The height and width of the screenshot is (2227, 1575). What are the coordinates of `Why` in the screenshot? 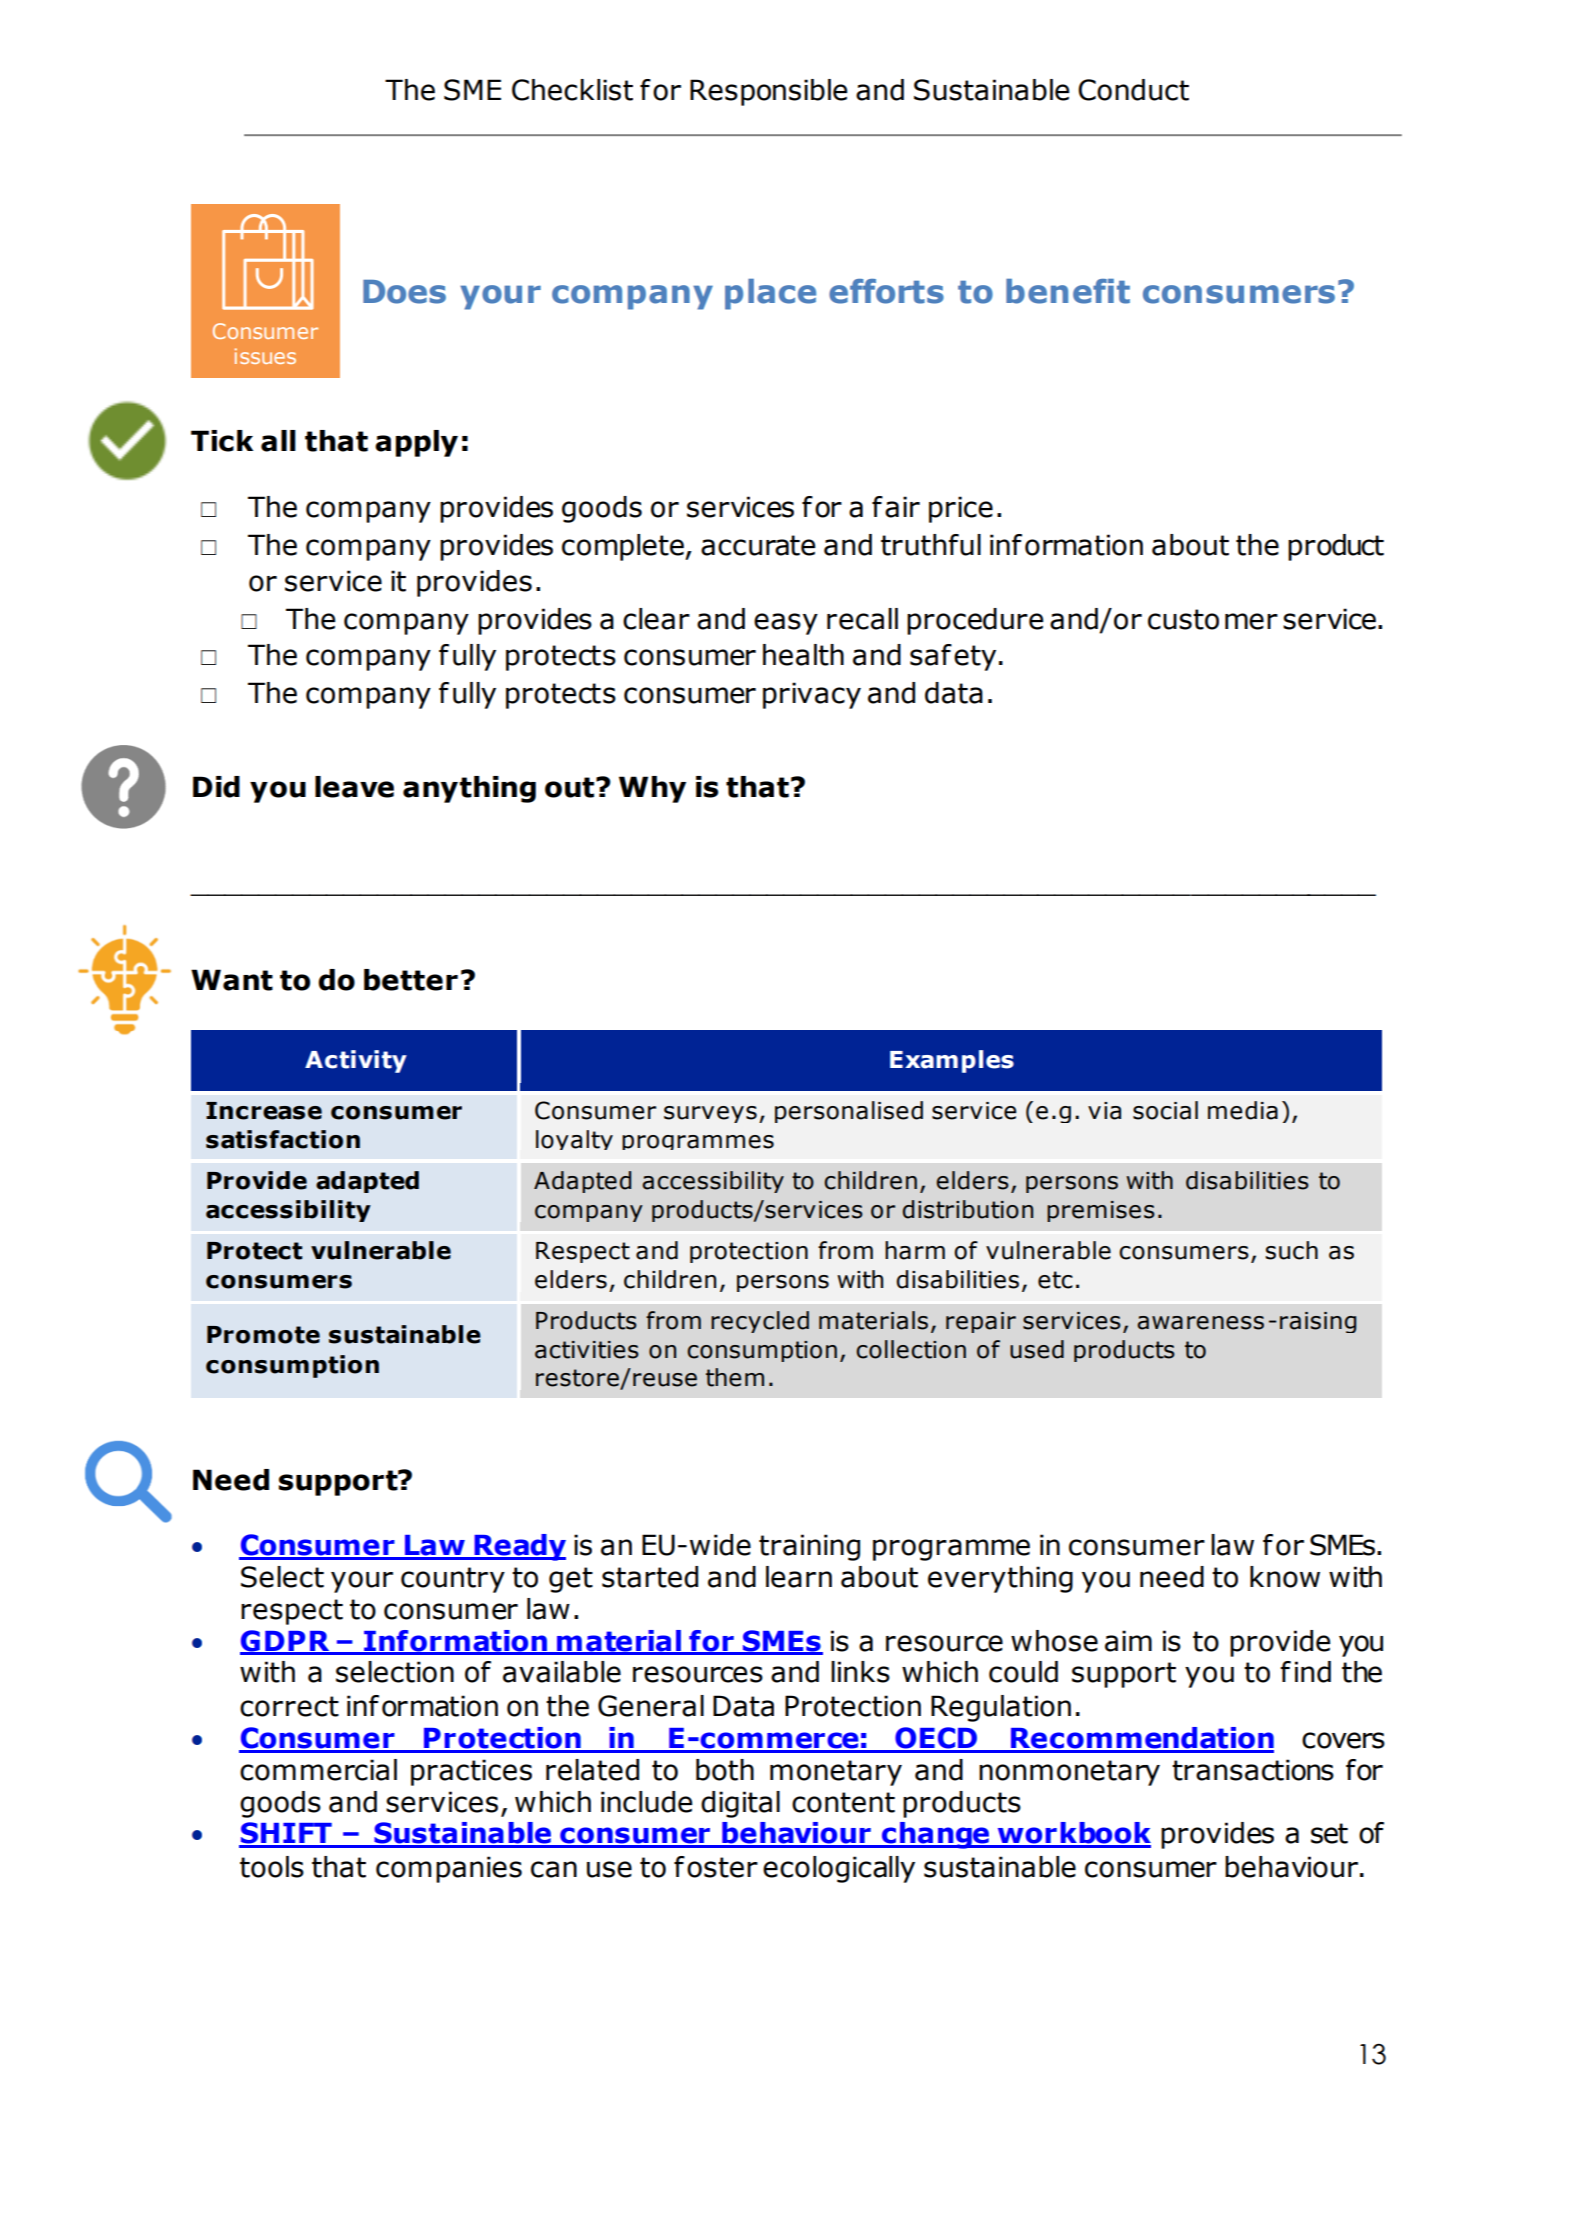 It's located at (652, 789).
